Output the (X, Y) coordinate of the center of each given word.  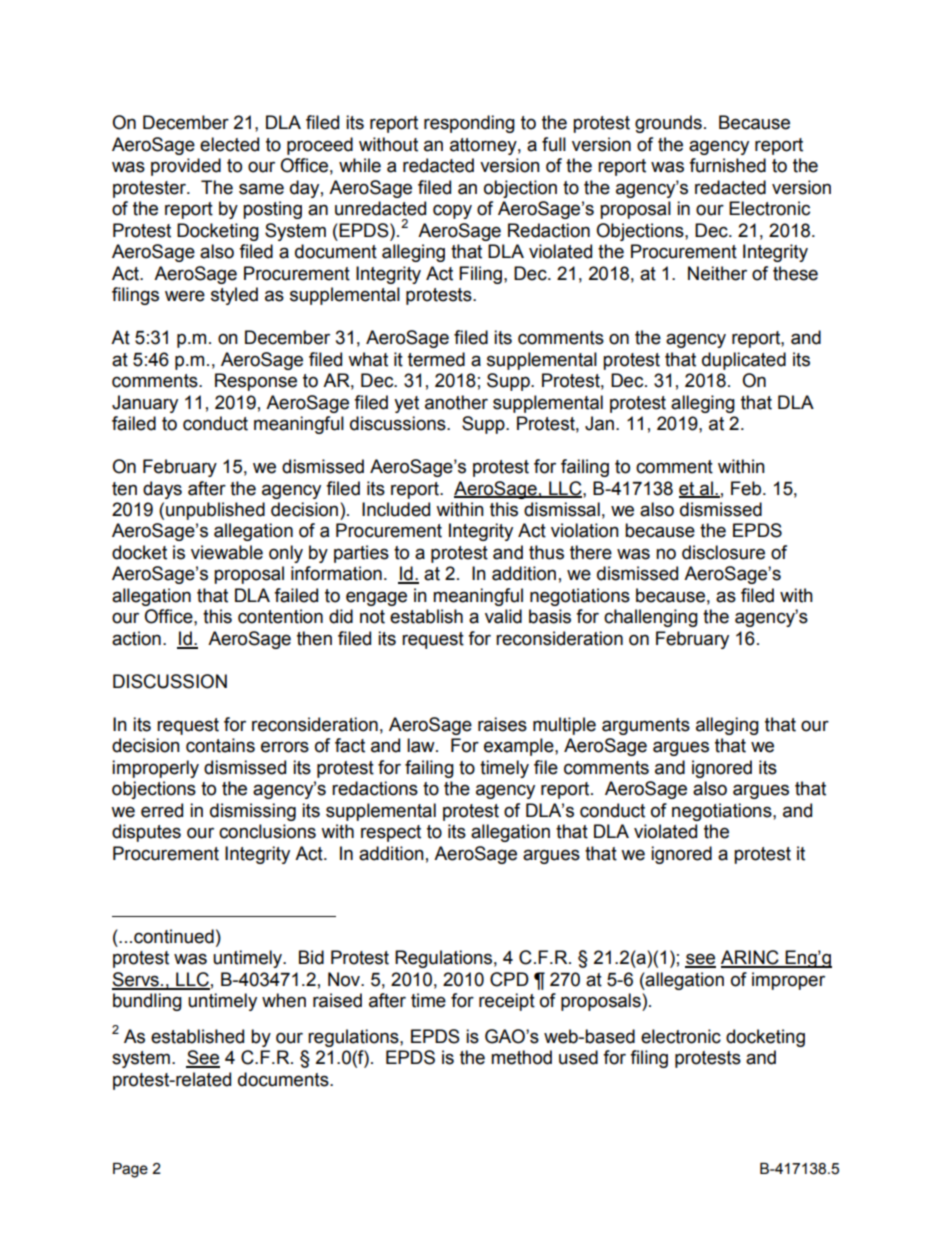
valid (503, 616)
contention (280, 616)
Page (130, 1170)
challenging (651, 618)
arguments (646, 726)
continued (174, 936)
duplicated (744, 361)
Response (256, 382)
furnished (727, 165)
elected (229, 144)
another (456, 402)
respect (391, 833)
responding (469, 124)
